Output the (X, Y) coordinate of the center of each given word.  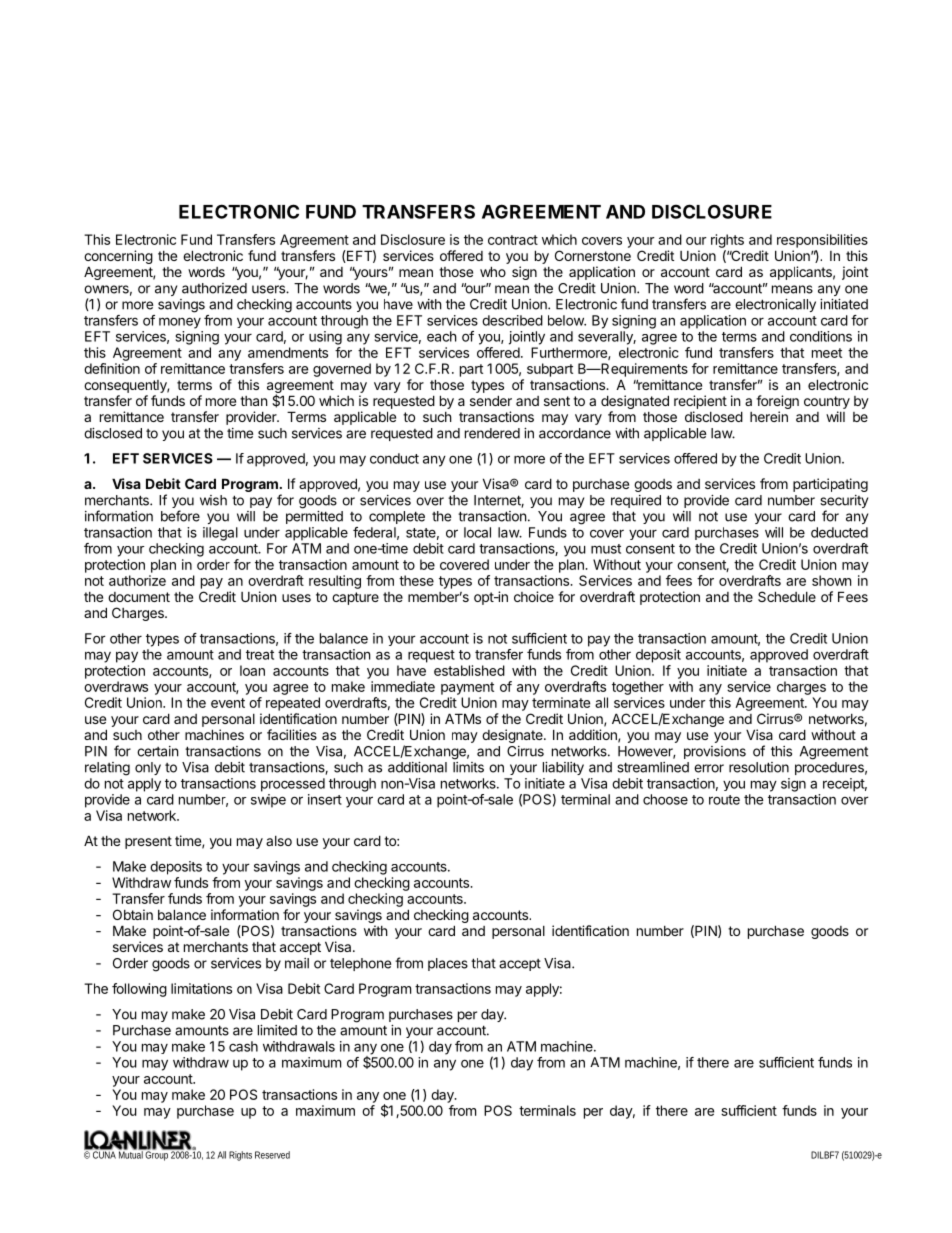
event (228, 703)
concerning (118, 258)
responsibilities (822, 241)
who (493, 271)
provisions (715, 752)
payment (467, 688)
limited (277, 1030)
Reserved (272, 1155)
